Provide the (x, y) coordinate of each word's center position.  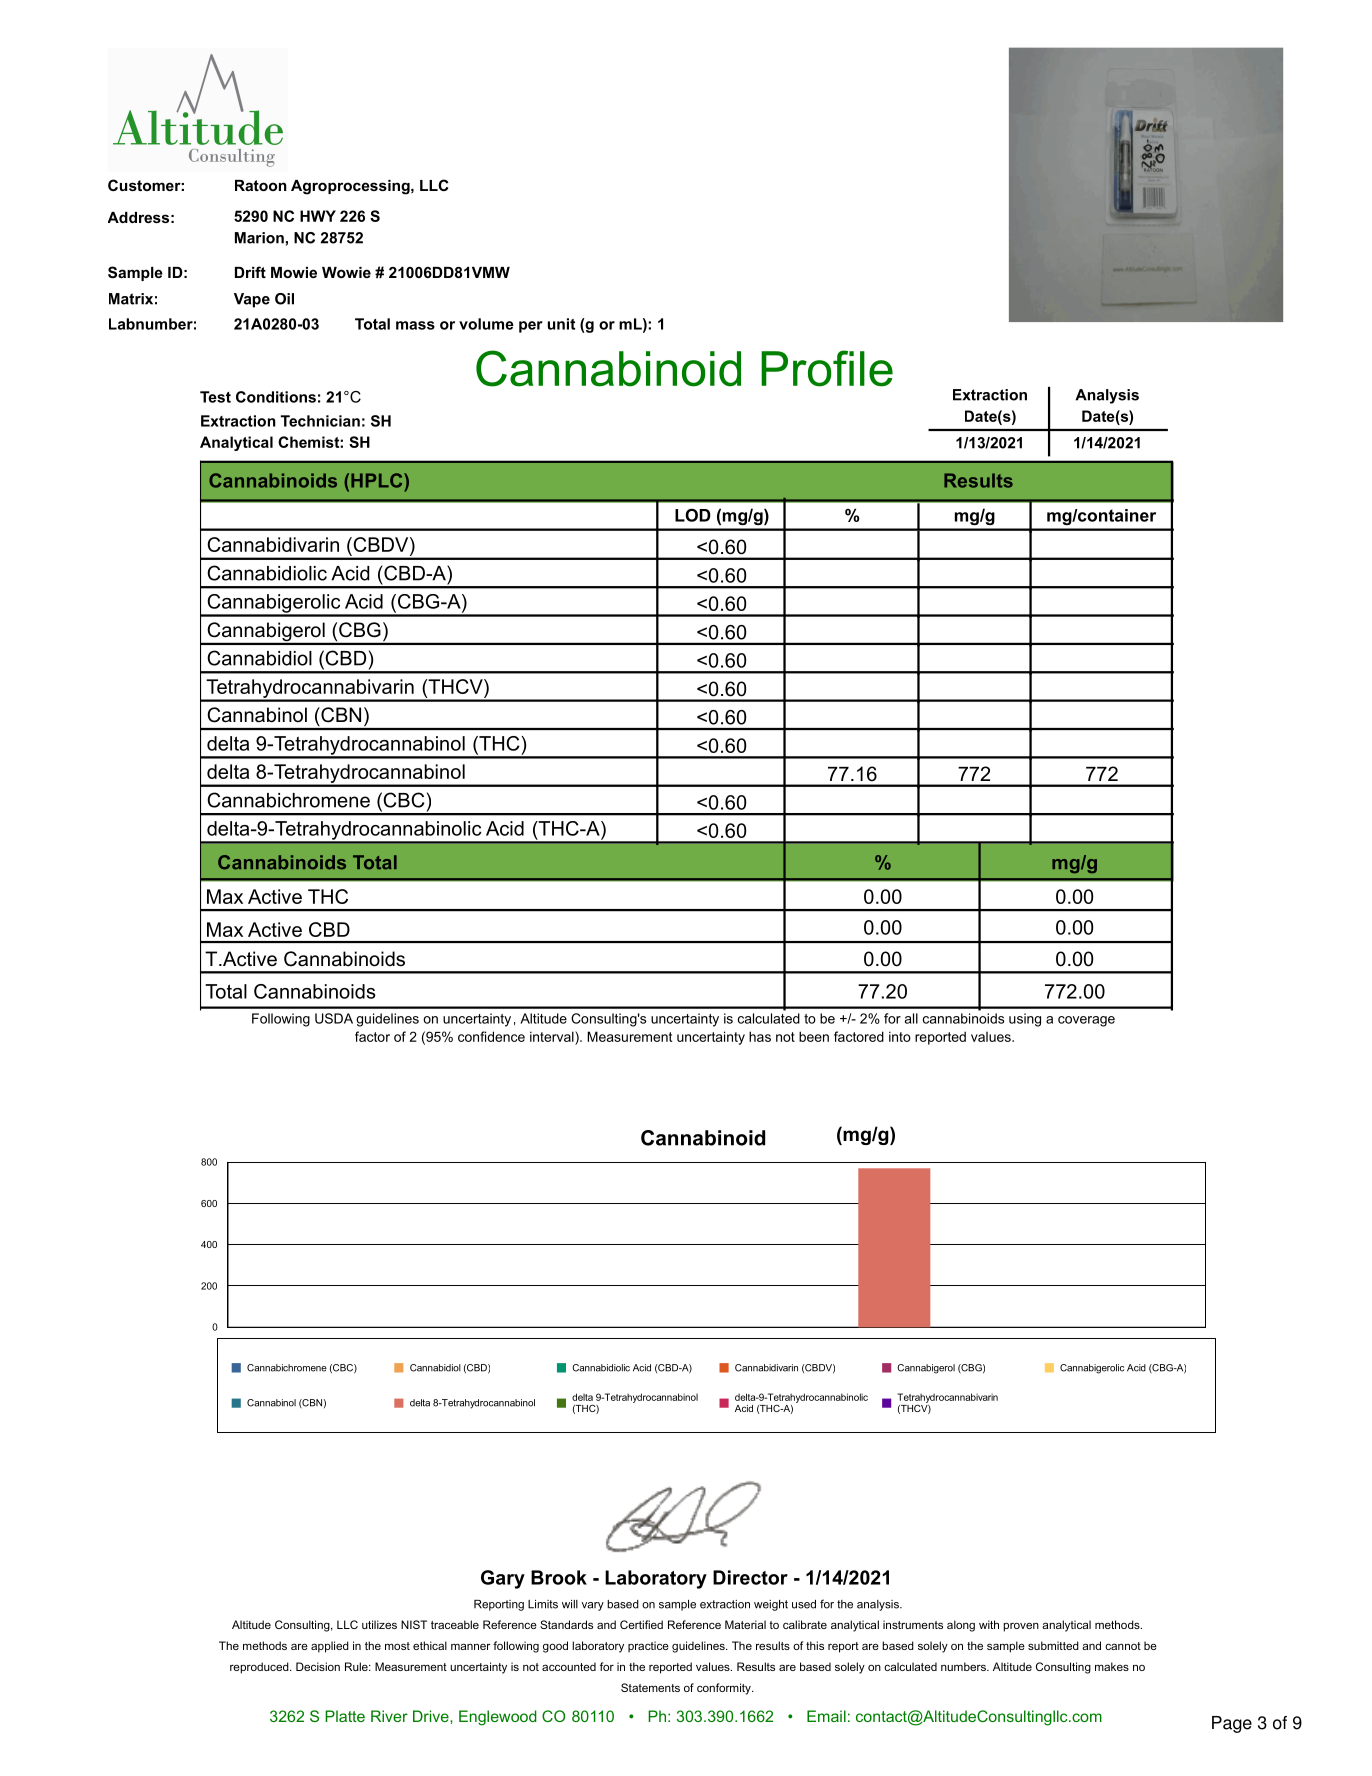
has (760, 1036)
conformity (725, 1689)
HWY (318, 216)
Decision (318, 1666)
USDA (334, 1018)
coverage (1086, 1021)
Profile (827, 368)
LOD (693, 515)
